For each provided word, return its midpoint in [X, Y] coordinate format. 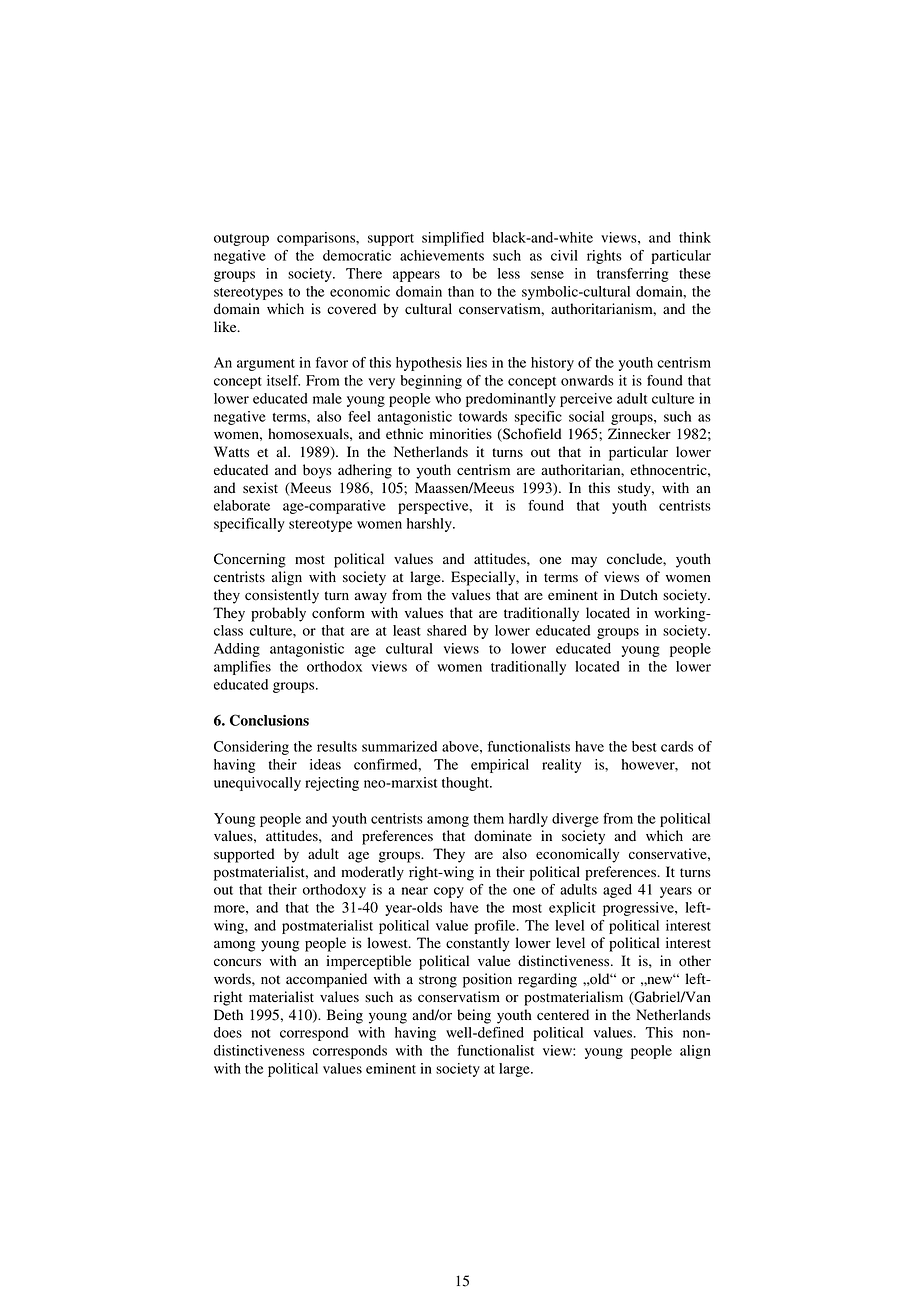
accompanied [326, 980]
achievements [442, 255]
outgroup [241, 240]
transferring [633, 275]
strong [438, 981]
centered [563, 1015]
